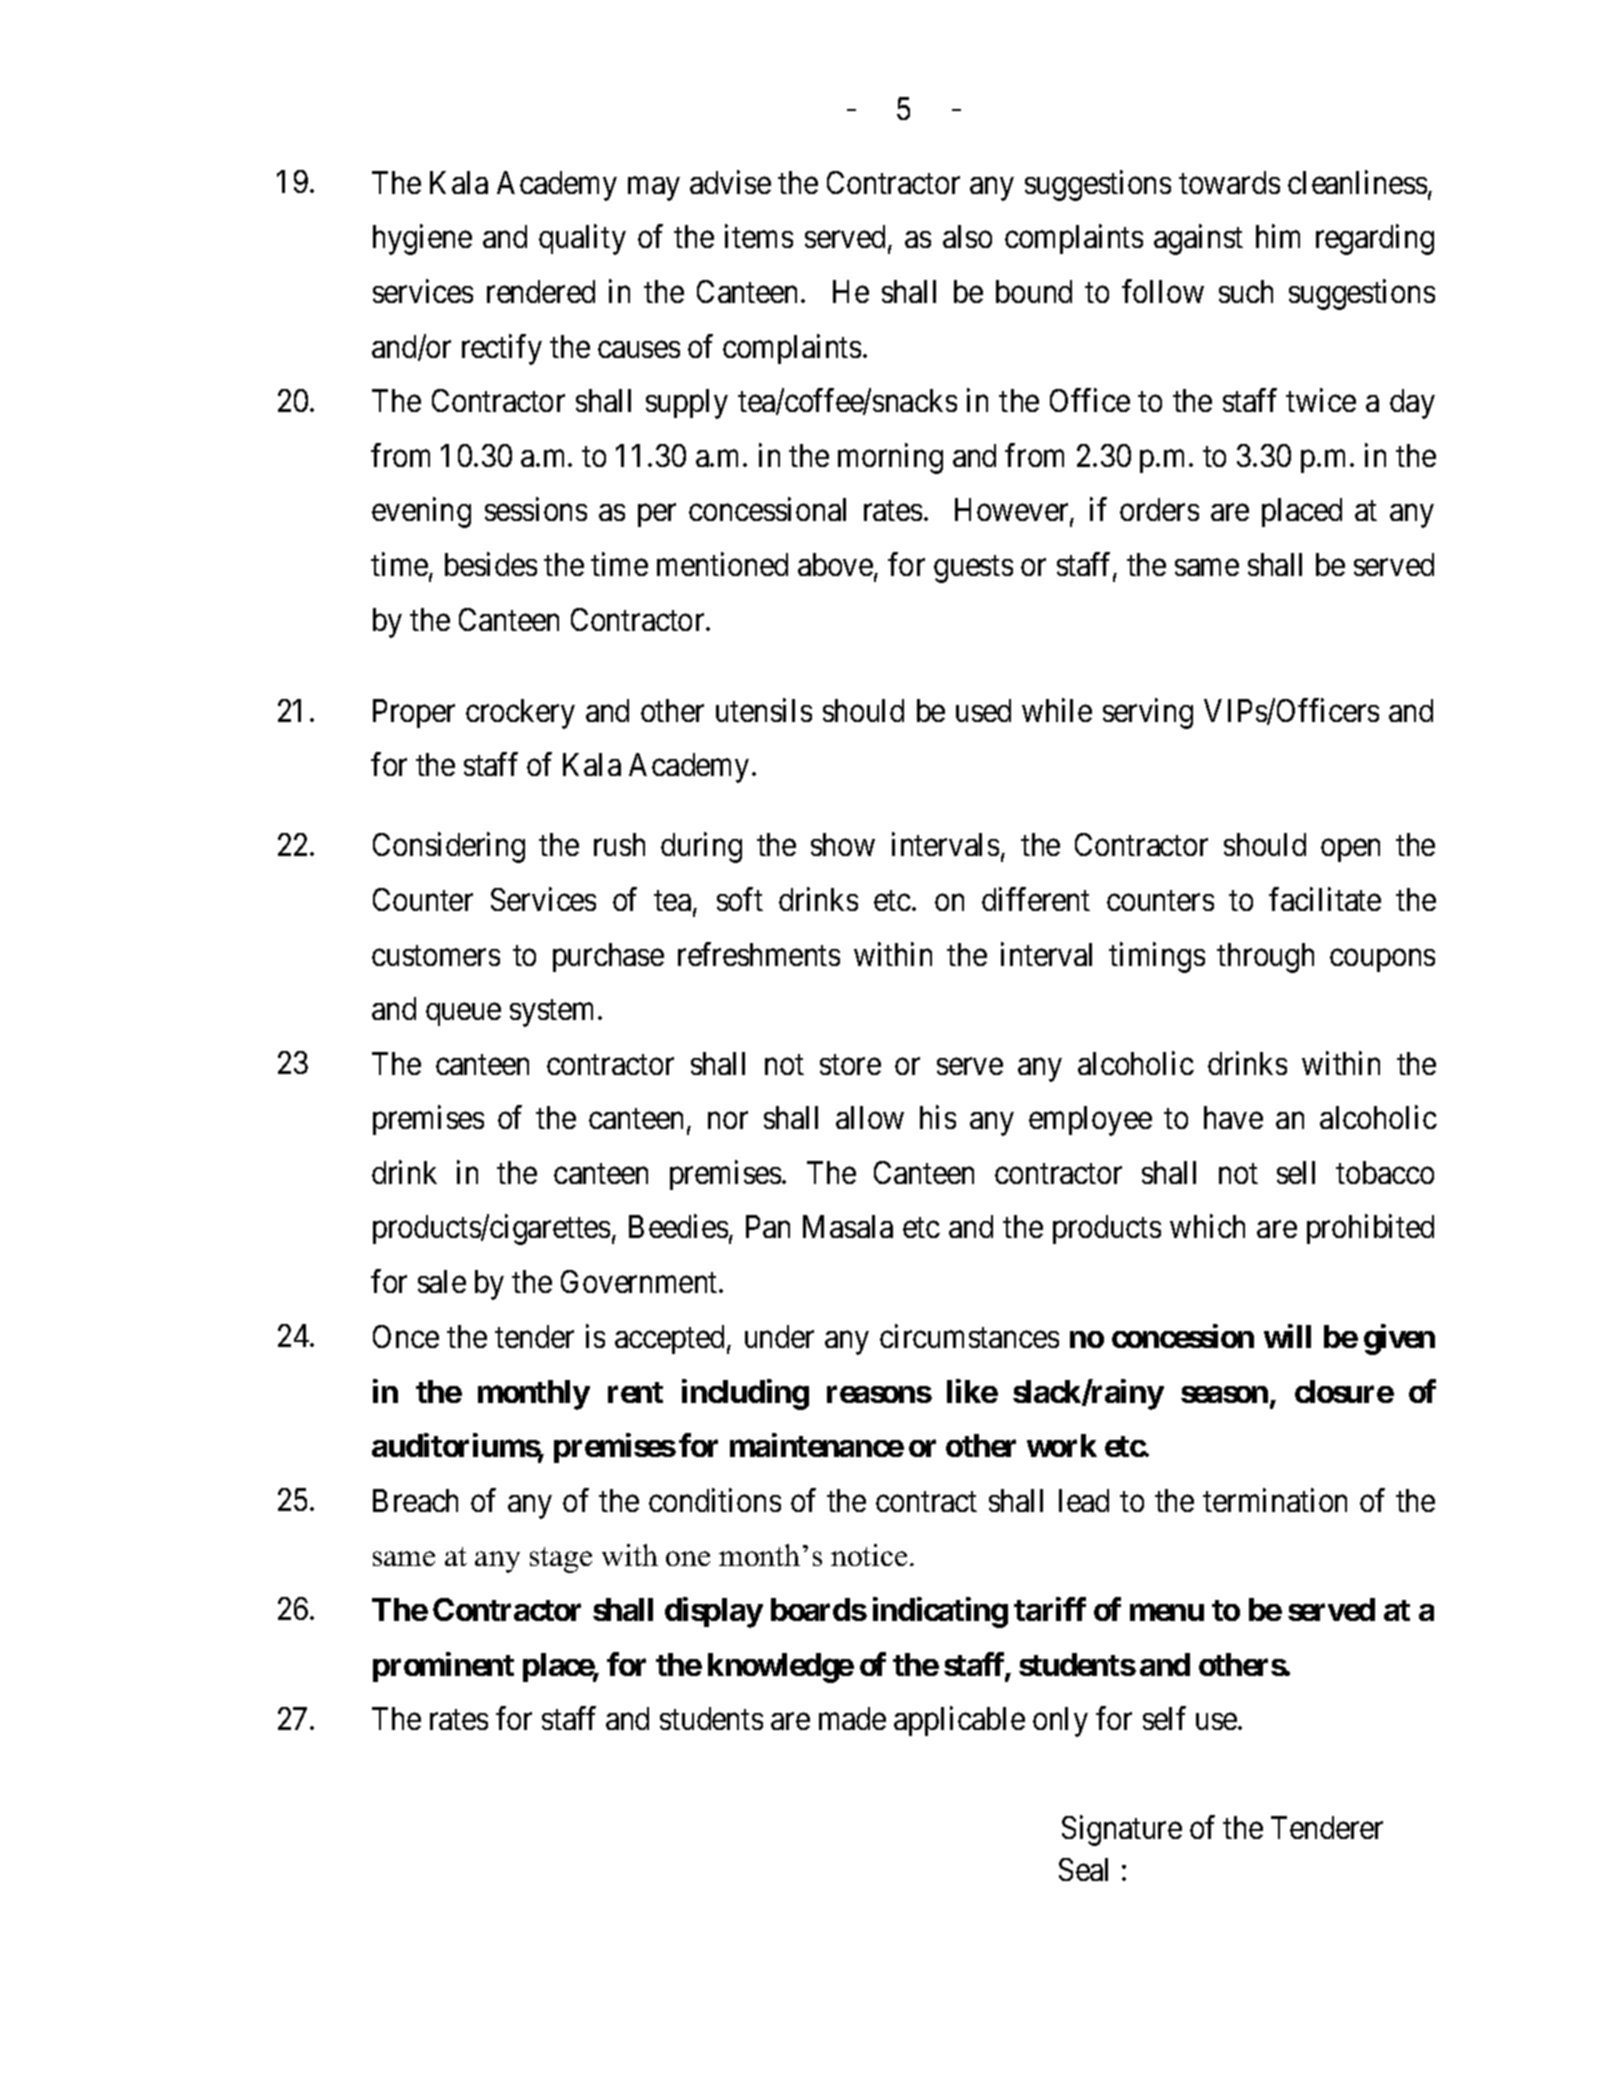  What do you see at coordinates (443, 1667) in the image?
I see `prominent` at bounding box center [443, 1667].
